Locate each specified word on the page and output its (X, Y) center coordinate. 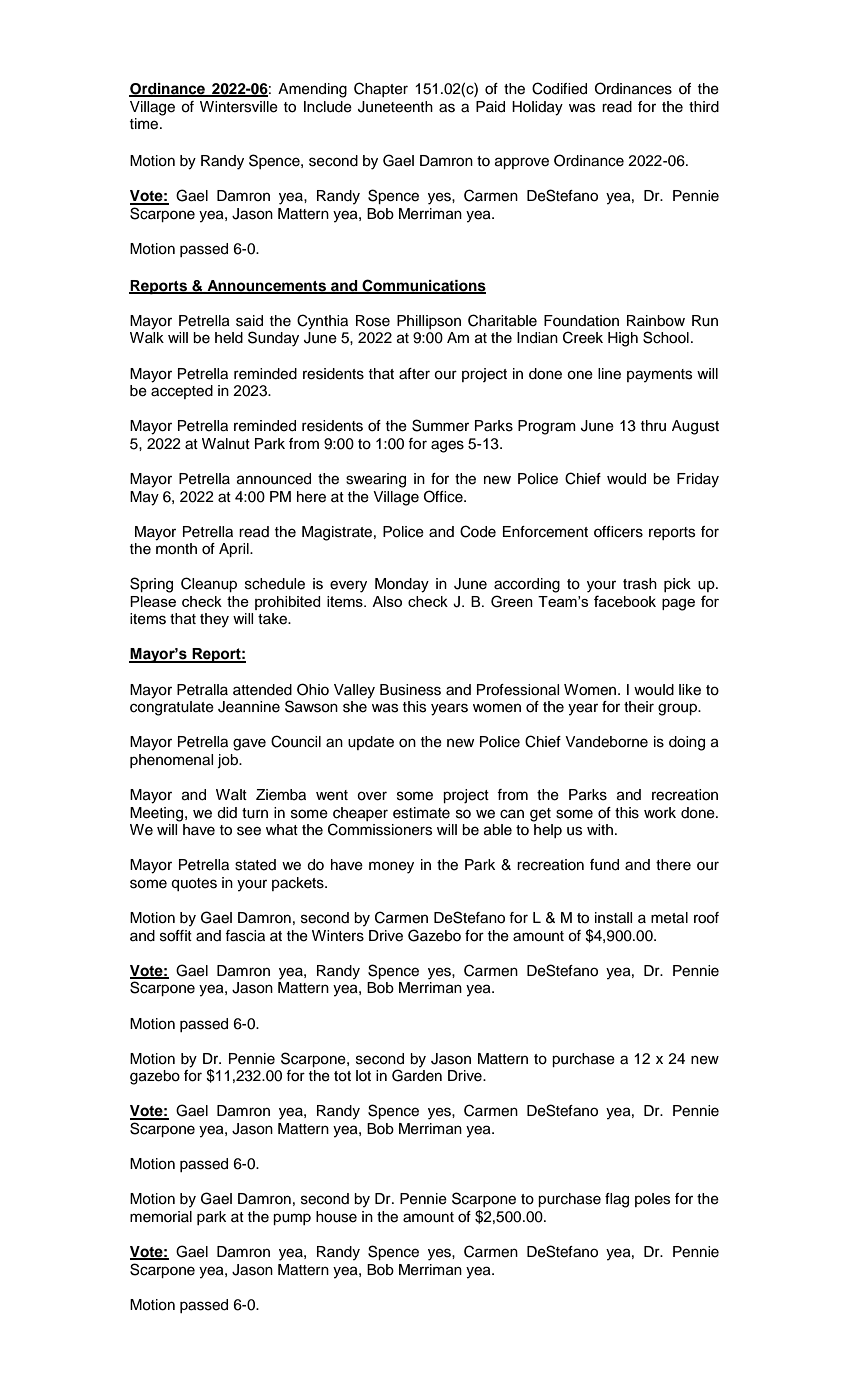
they (214, 620)
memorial (161, 1217)
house (336, 1217)
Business (410, 690)
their (639, 707)
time (145, 124)
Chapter (381, 89)
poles (652, 1200)
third (704, 107)
